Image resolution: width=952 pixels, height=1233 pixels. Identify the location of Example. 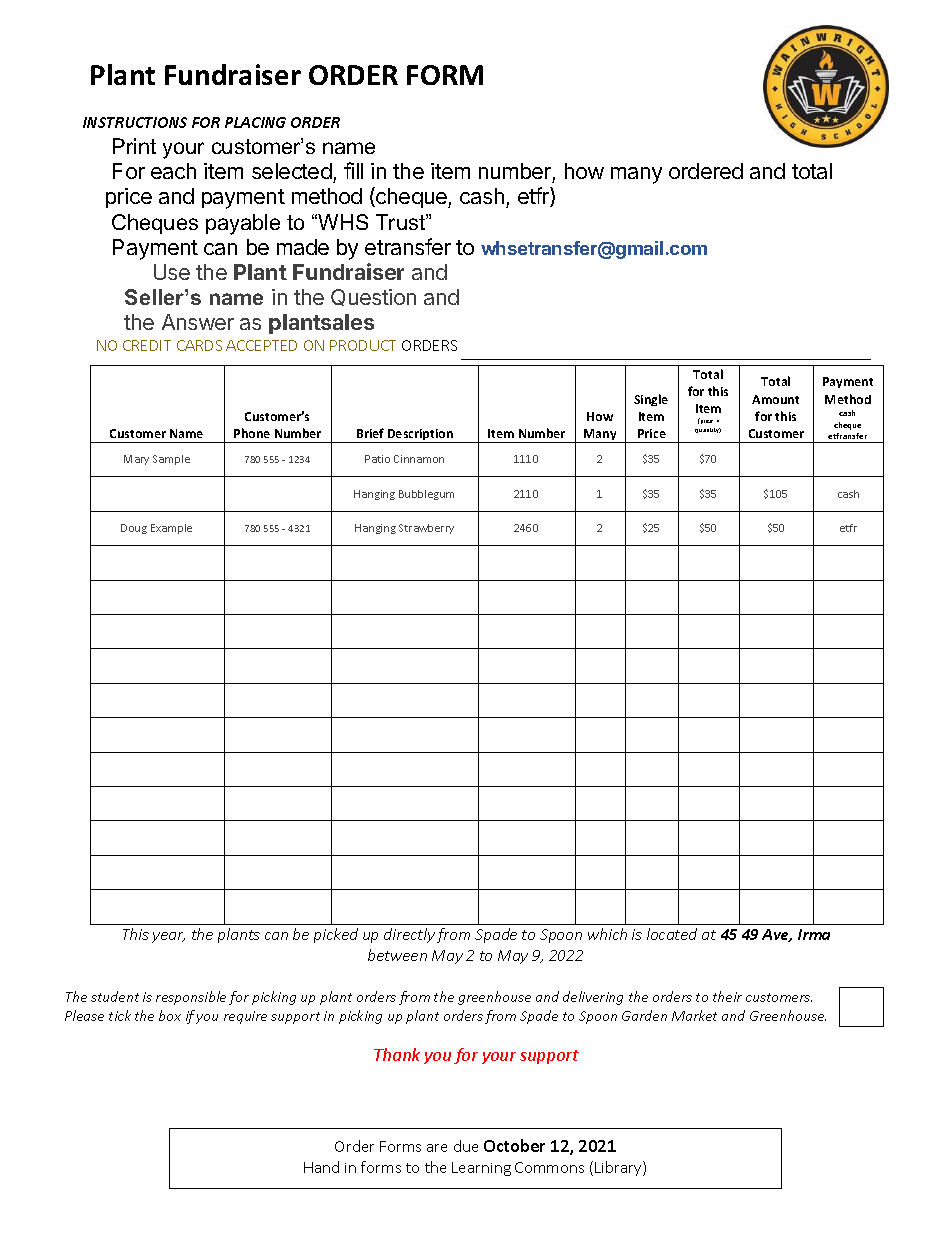
(171, 529).
